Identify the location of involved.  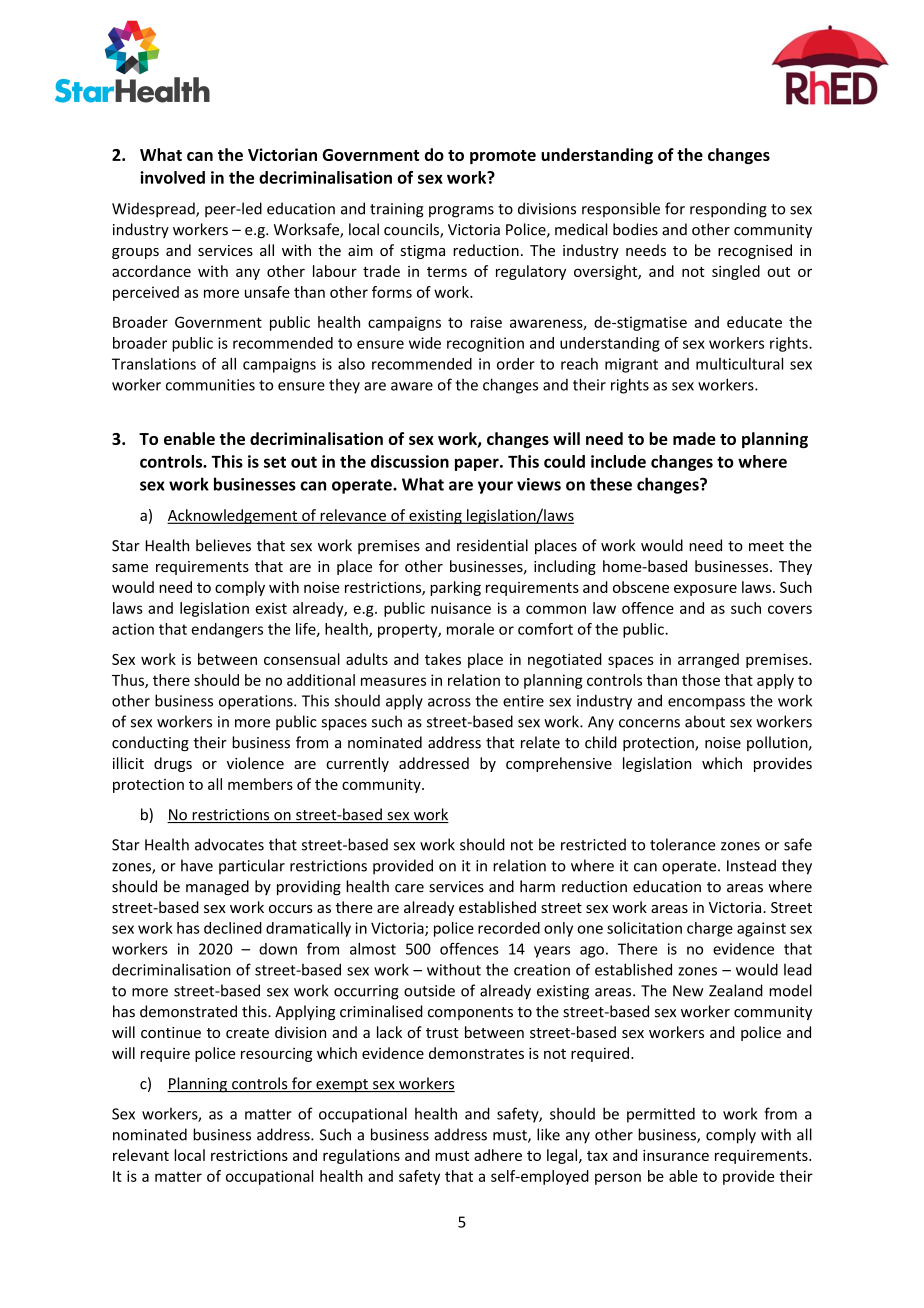
(172, 177).
